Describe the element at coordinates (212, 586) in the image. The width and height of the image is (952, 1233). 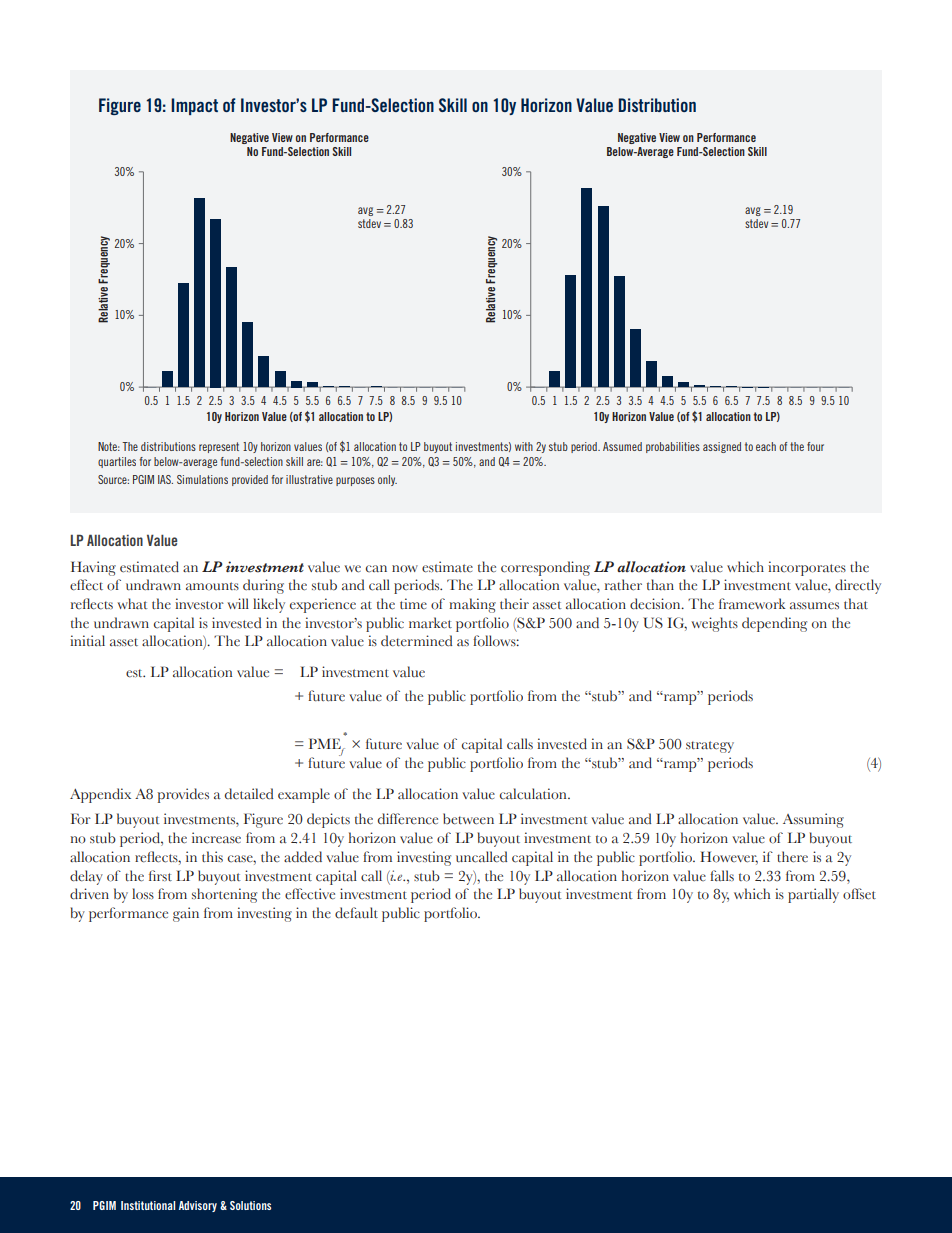
I see `amounts` at that location.
